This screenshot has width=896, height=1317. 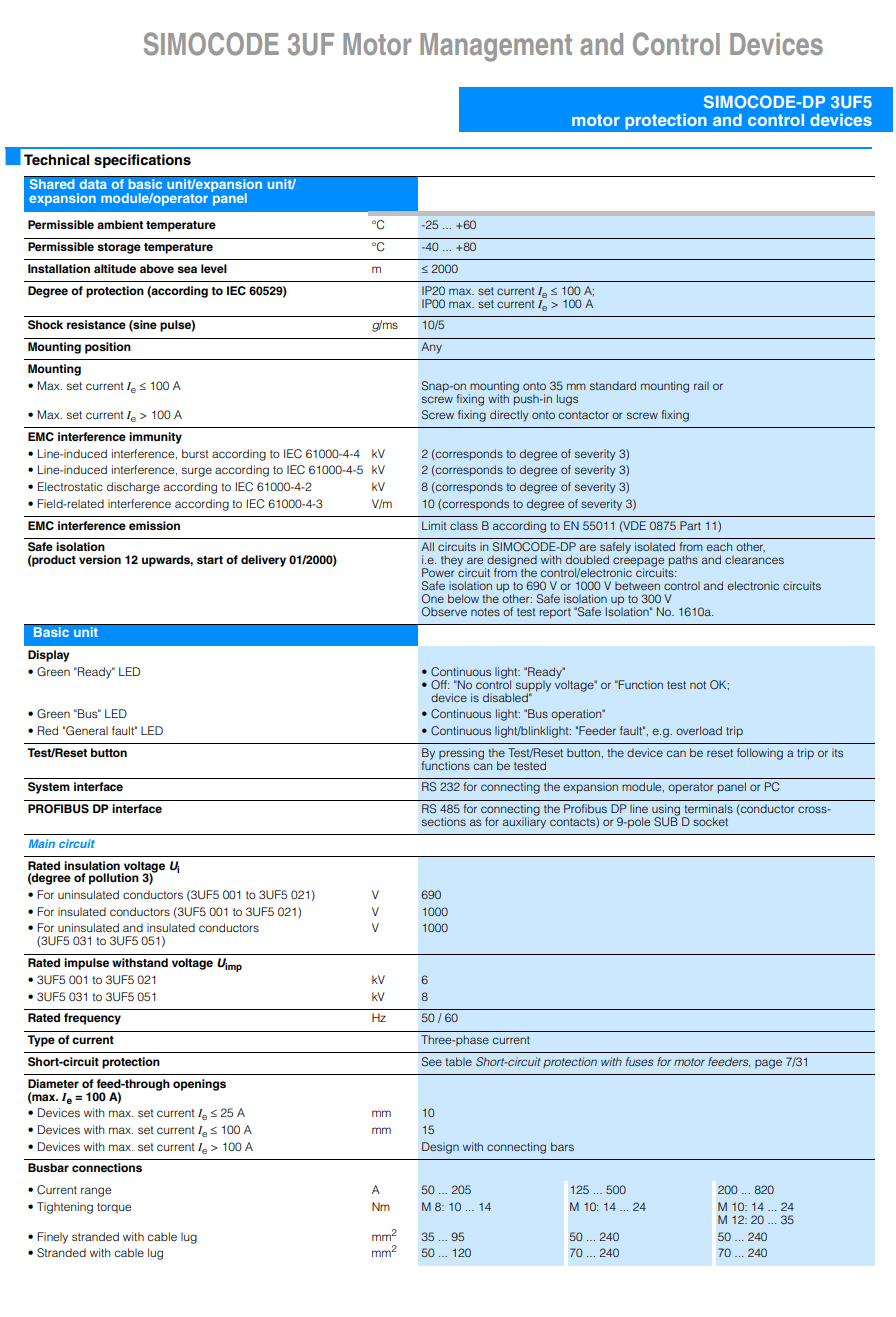 I want to click on pollution, so click(x=114, y=879).
